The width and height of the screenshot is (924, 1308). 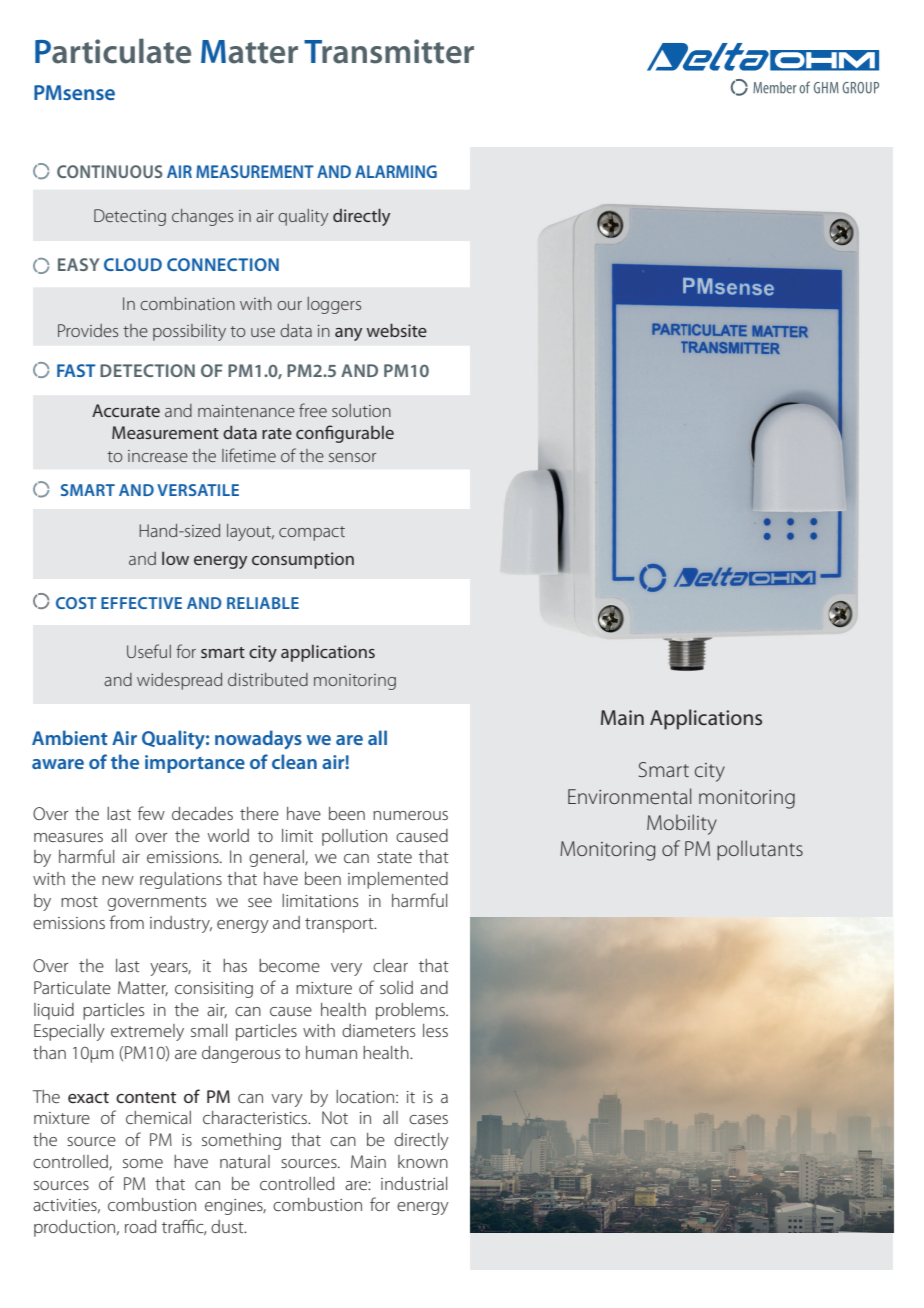 What do you see at coordinates (396, 171) in the screenshot?
I see `ALARMING` at bounding box center [396, 171].
